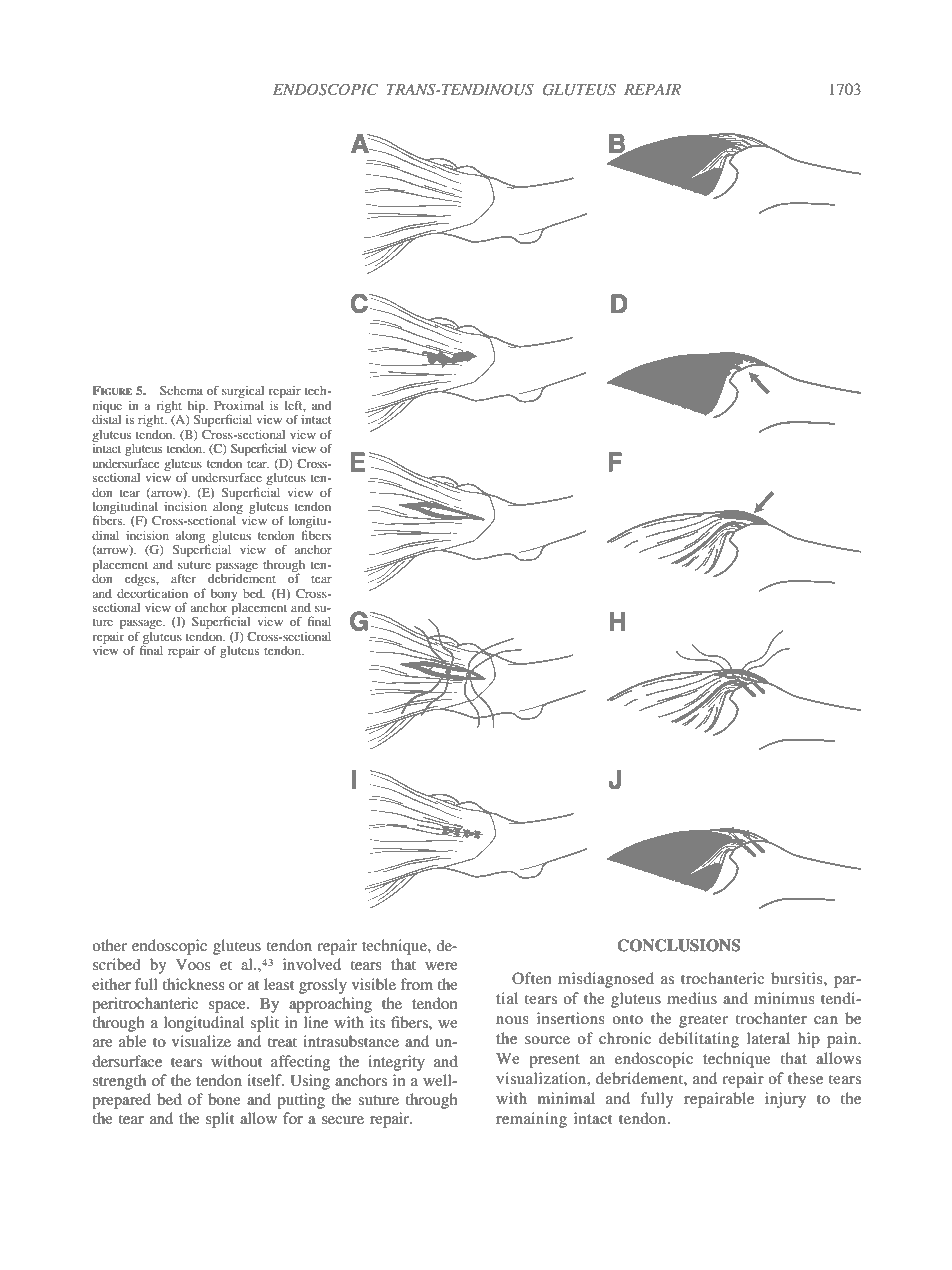  I want to click on Proximal, so click(239, 405).
